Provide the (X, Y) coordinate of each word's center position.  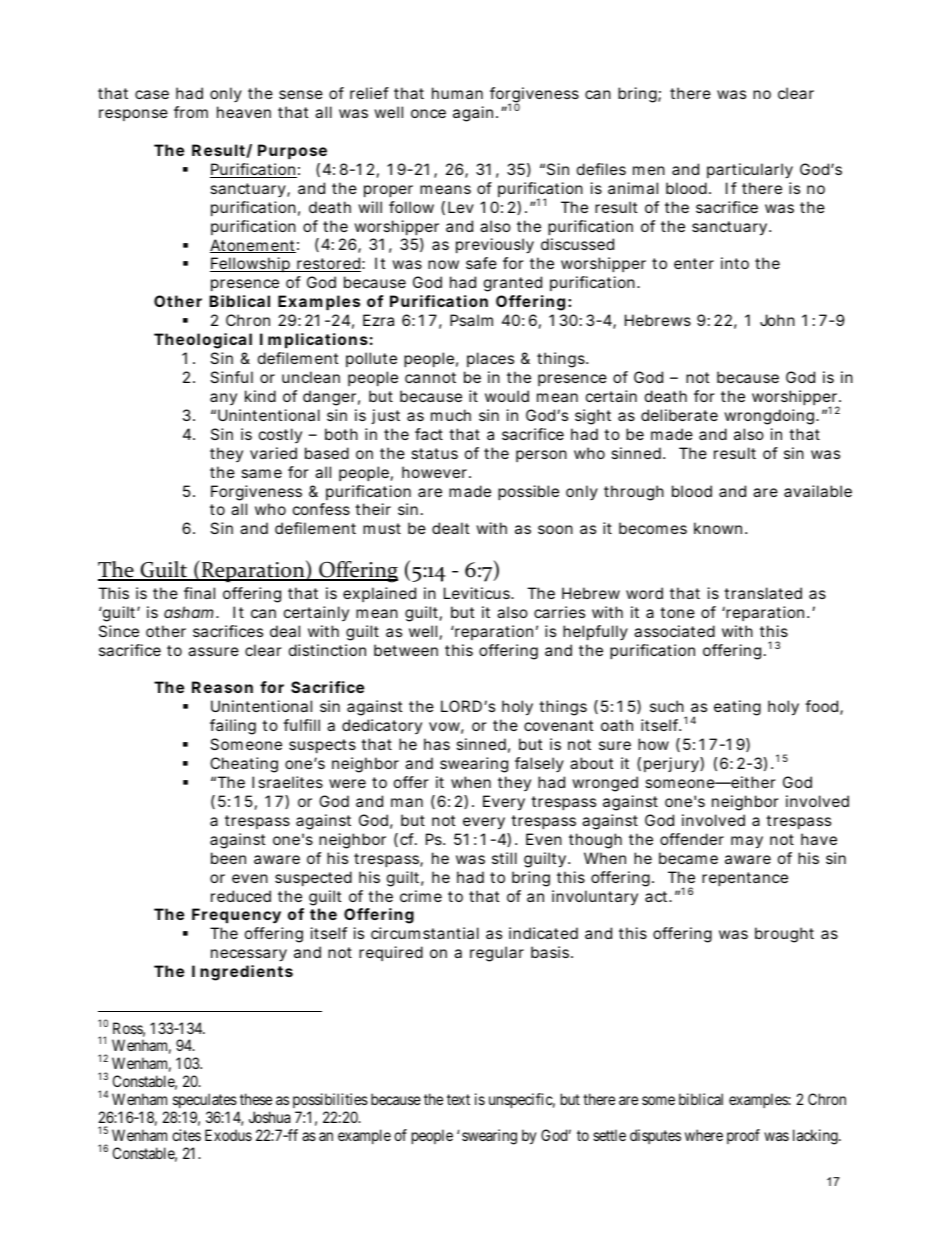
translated (763, 593)
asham (188, 612)
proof (743, 1136)
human (457, 93)
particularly (750, 171)
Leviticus (478, 593)
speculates (205, 1100)
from (191, 112)
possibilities (330, 1100)
